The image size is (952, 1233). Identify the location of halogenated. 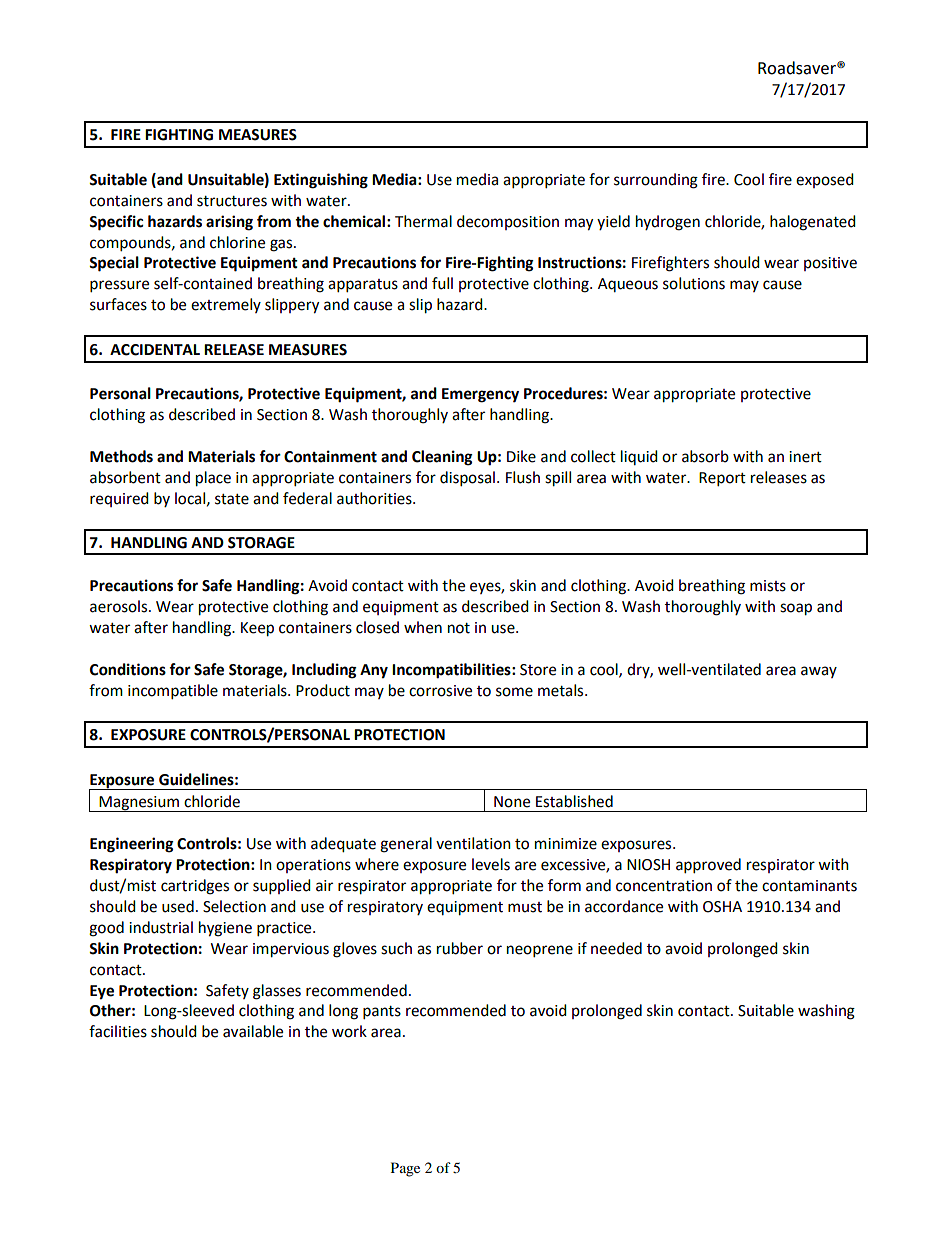
(813, 223).
